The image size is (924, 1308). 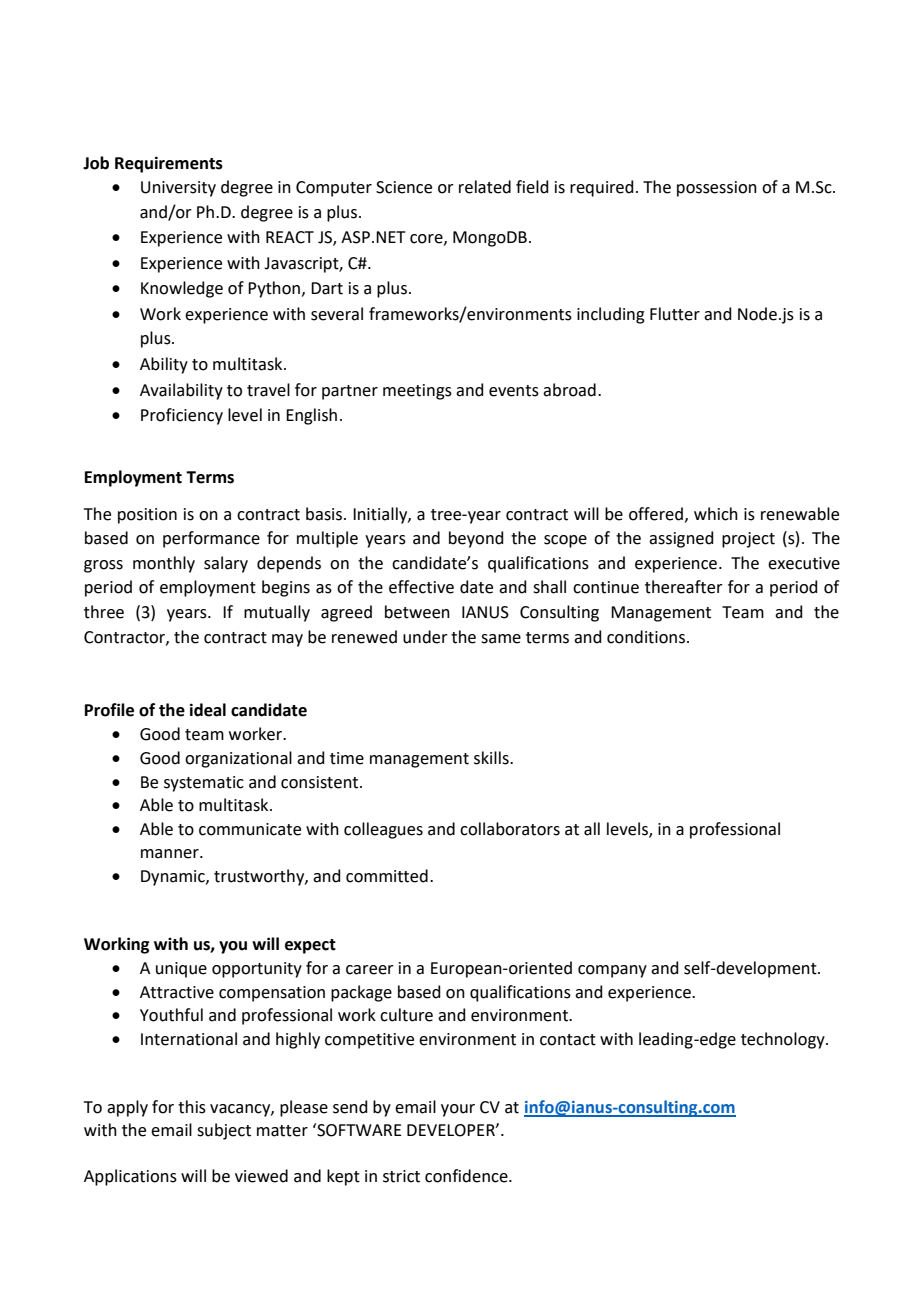 I want to click on under, so click(x=425, y=637).
